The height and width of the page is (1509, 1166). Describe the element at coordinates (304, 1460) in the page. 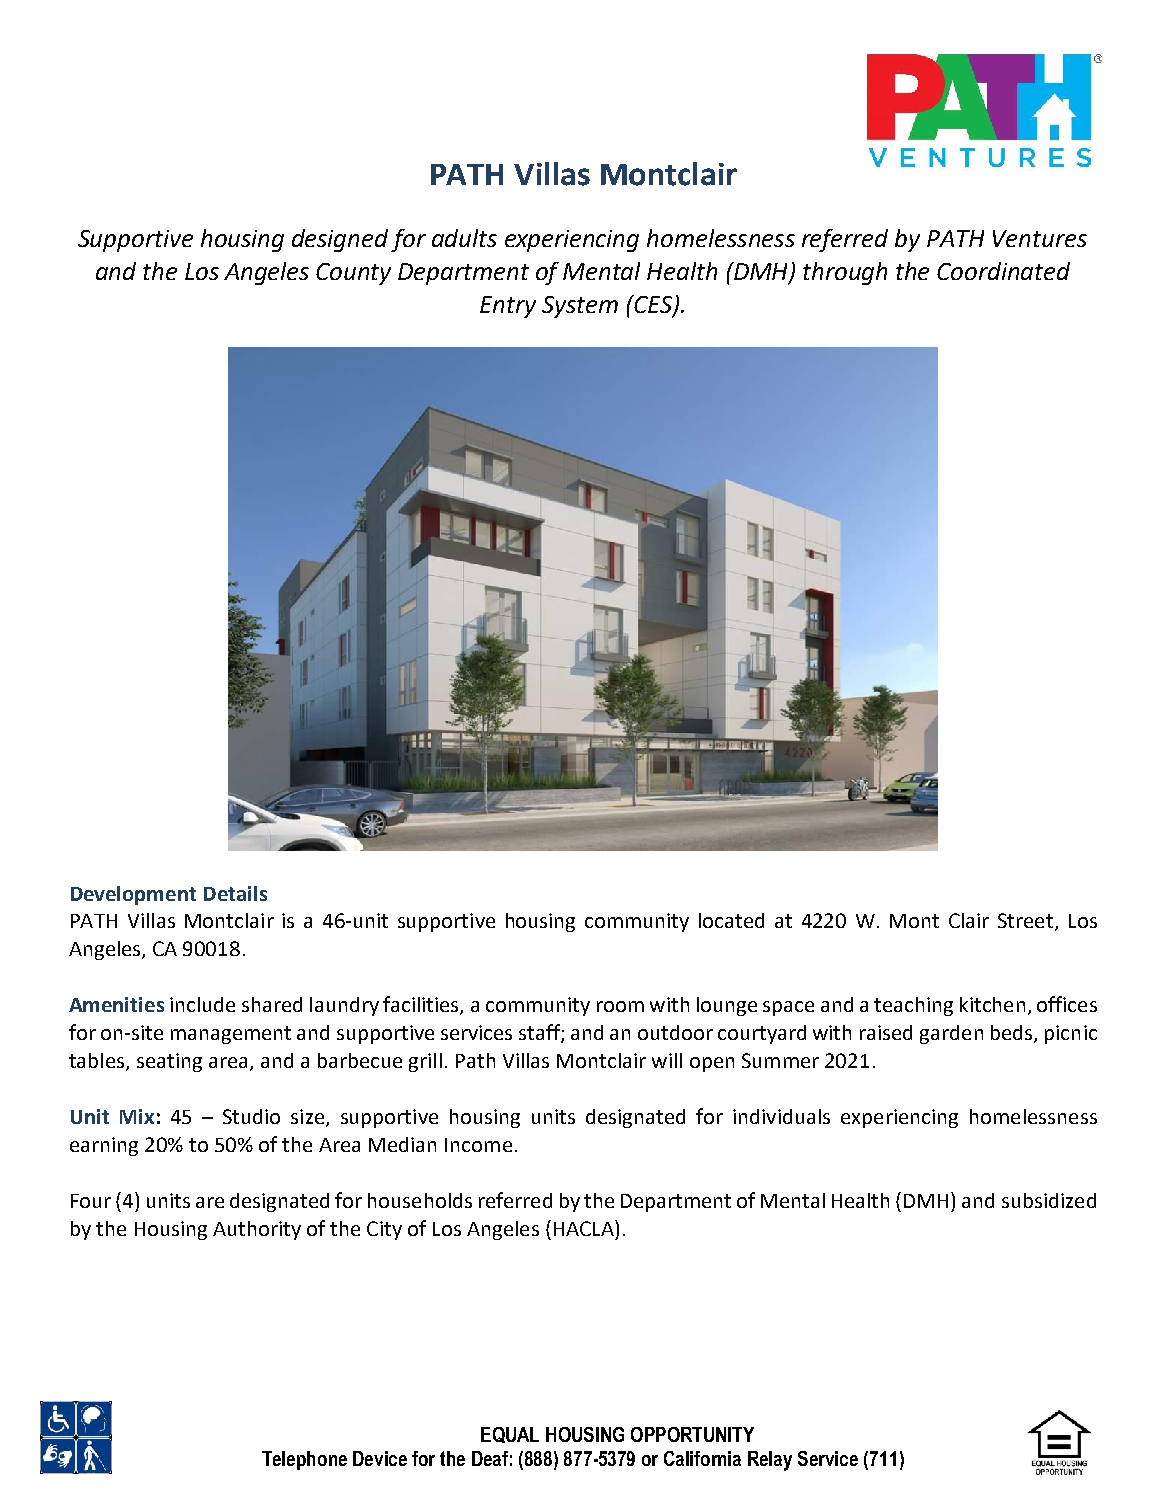

I see `Telephone` at that location.
